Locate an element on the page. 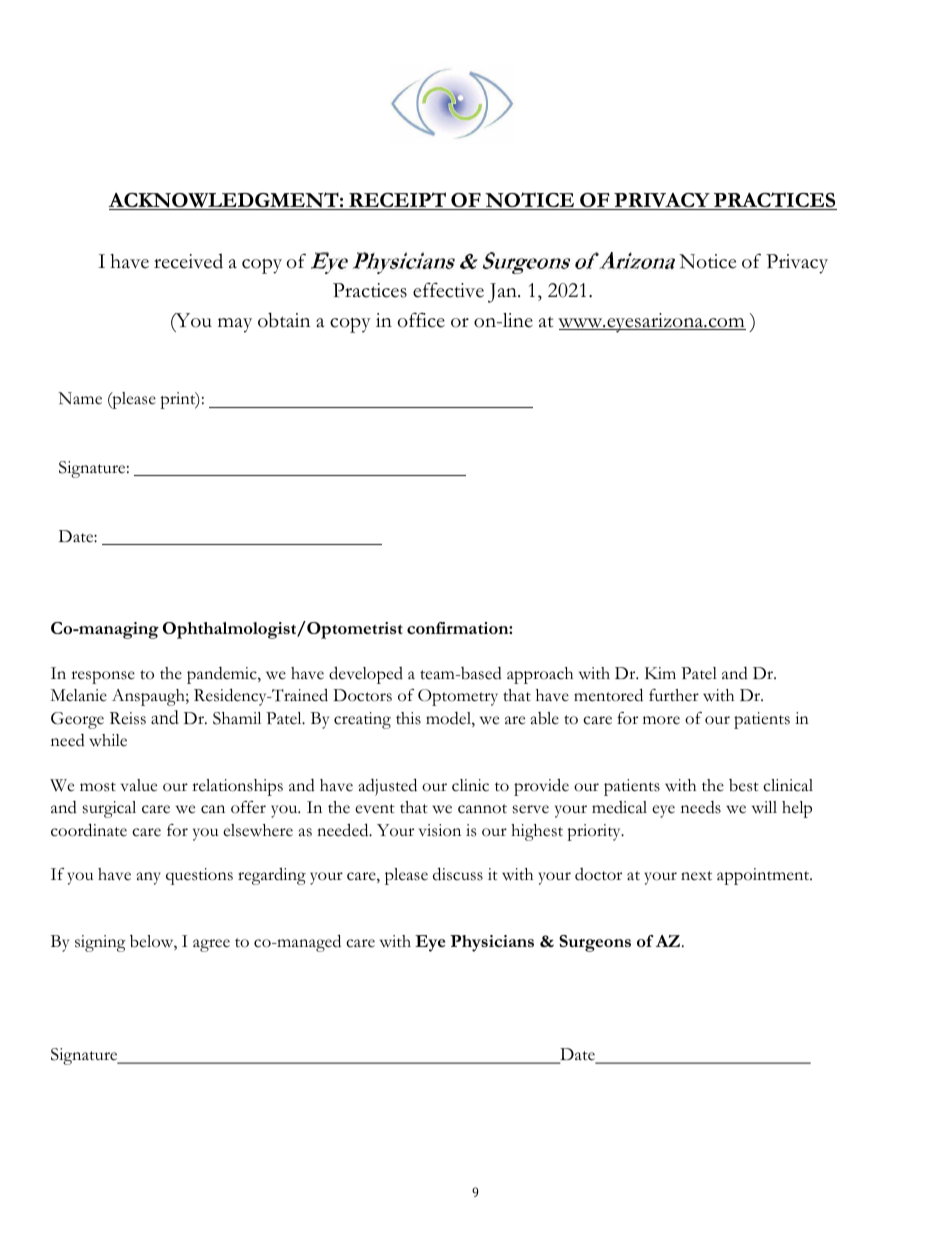 The height and width of the image is (1233, 952). pandemic is located at coordinates (223, 675).
